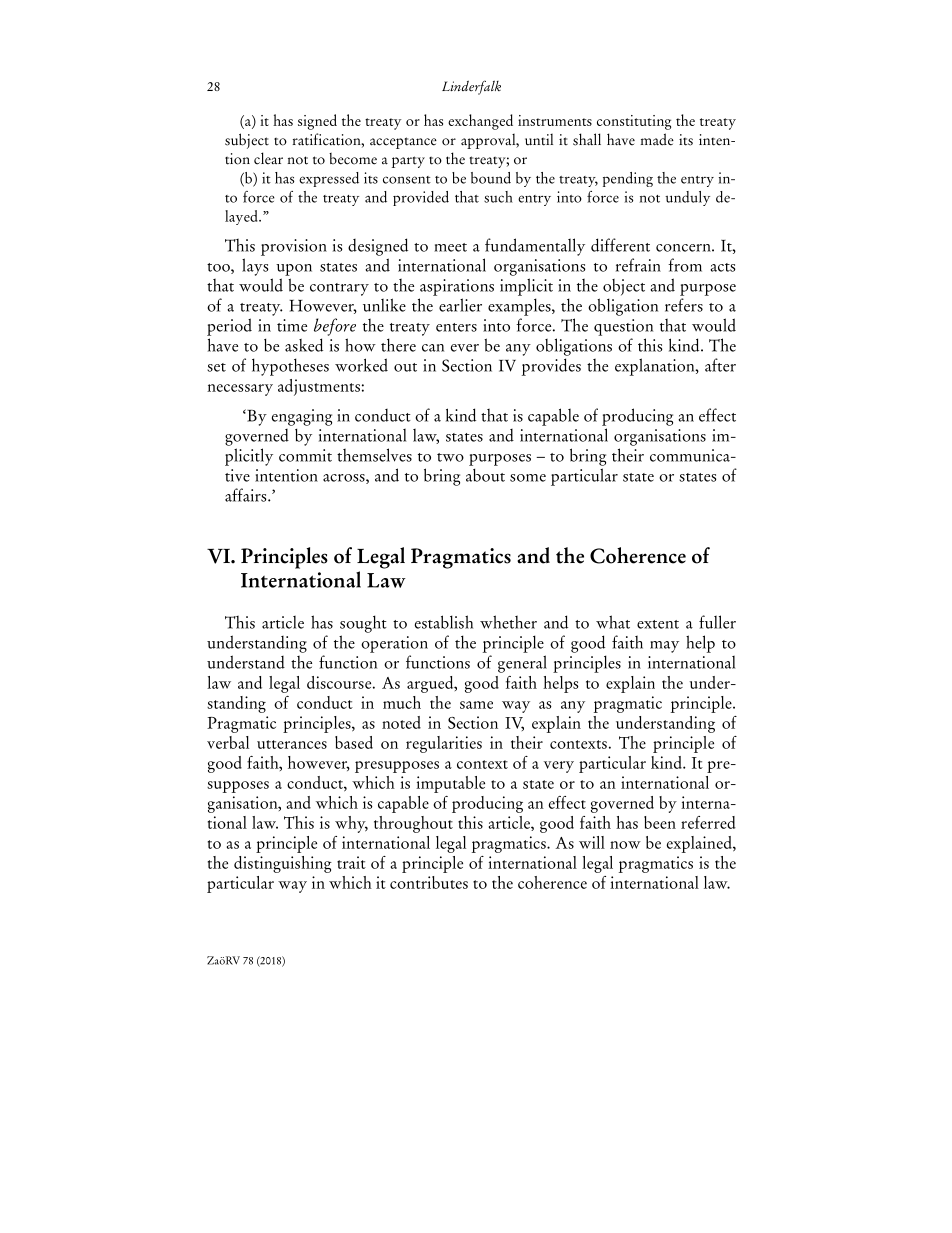 This screenshot has height=1233, width=952. I want to click on earlier, so click(460, 305).
